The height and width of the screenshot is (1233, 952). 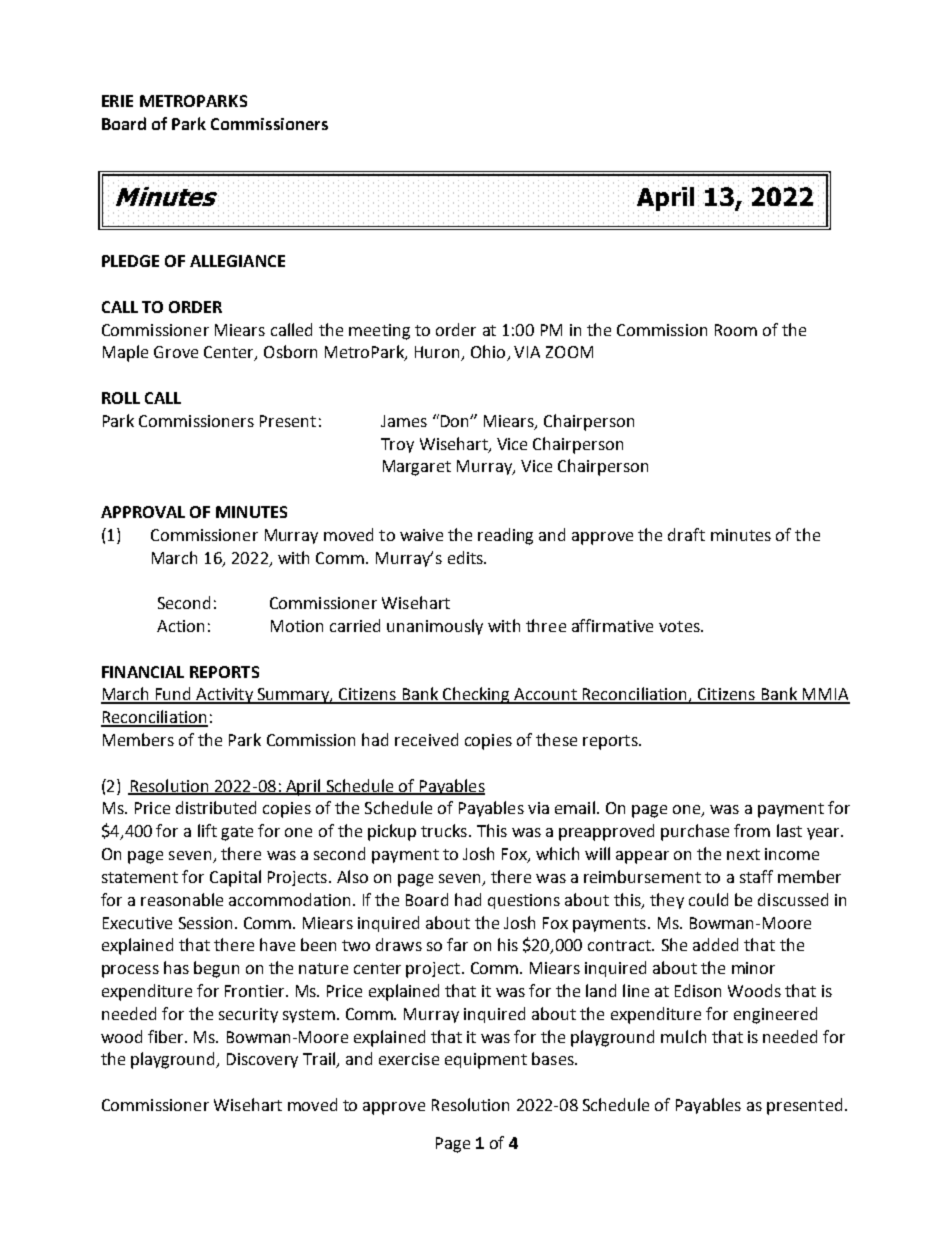 I want to click on trucks, so click(x=444, y=830).
